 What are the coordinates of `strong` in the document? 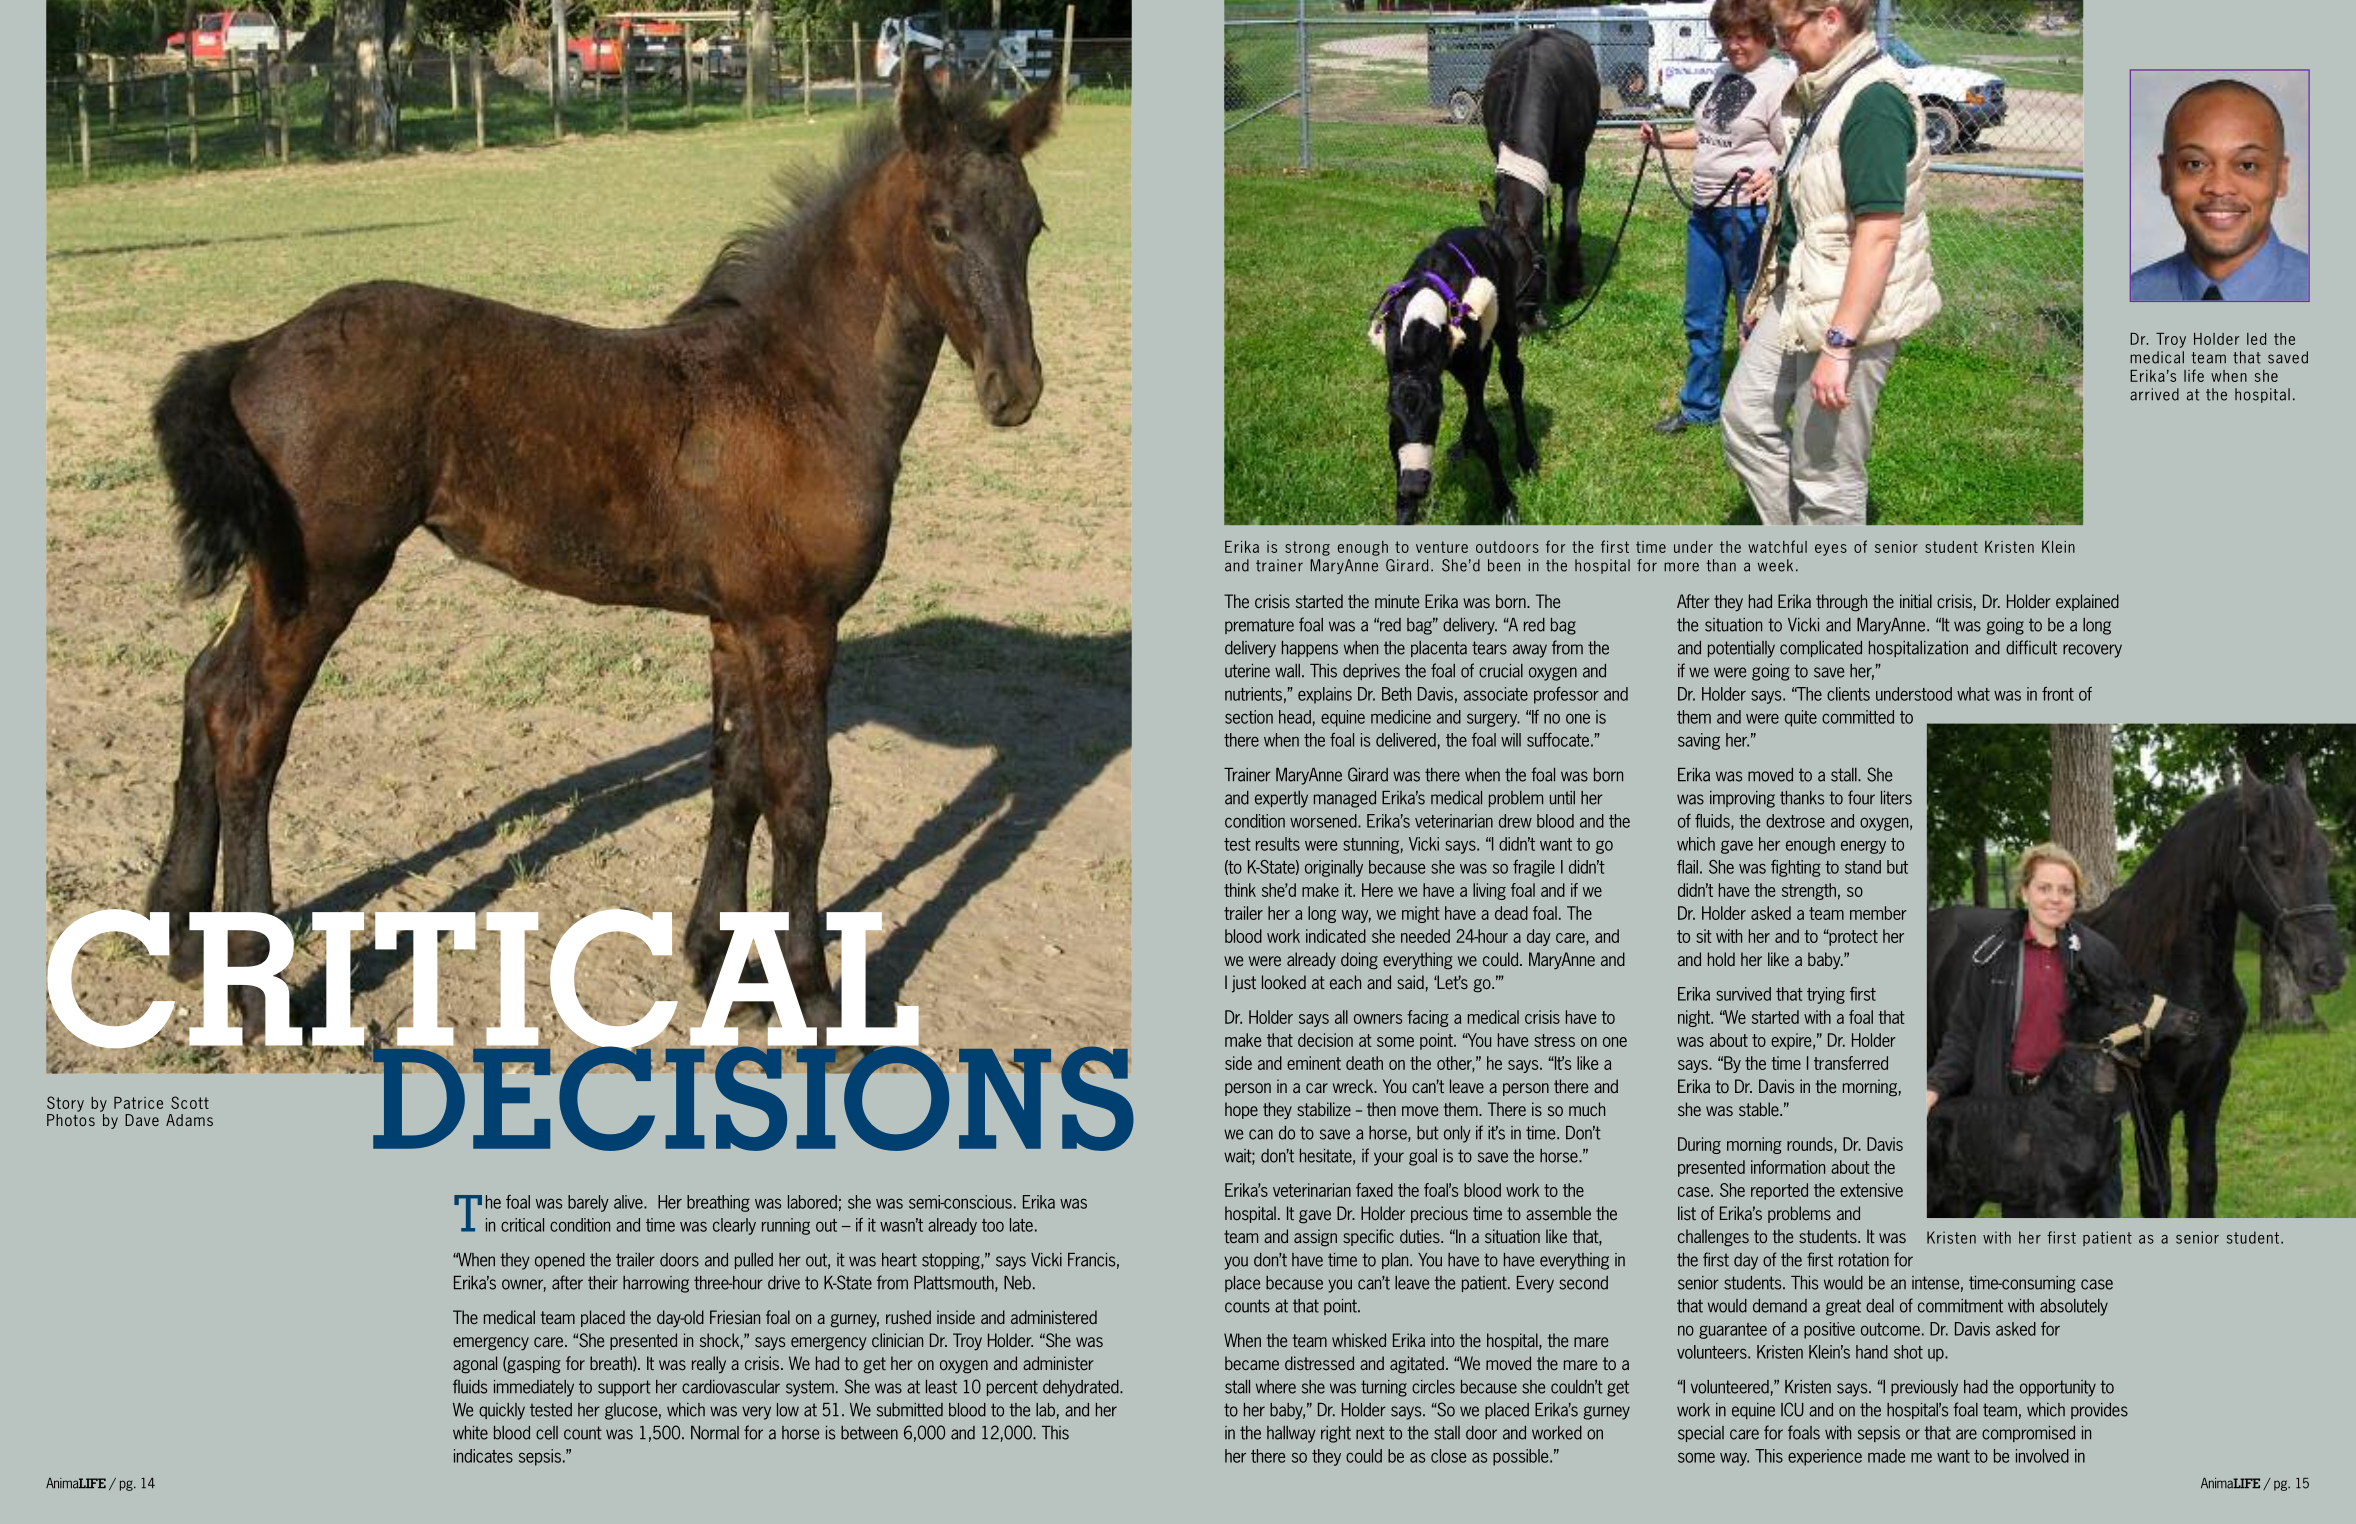 It's located at (1307, 548).
